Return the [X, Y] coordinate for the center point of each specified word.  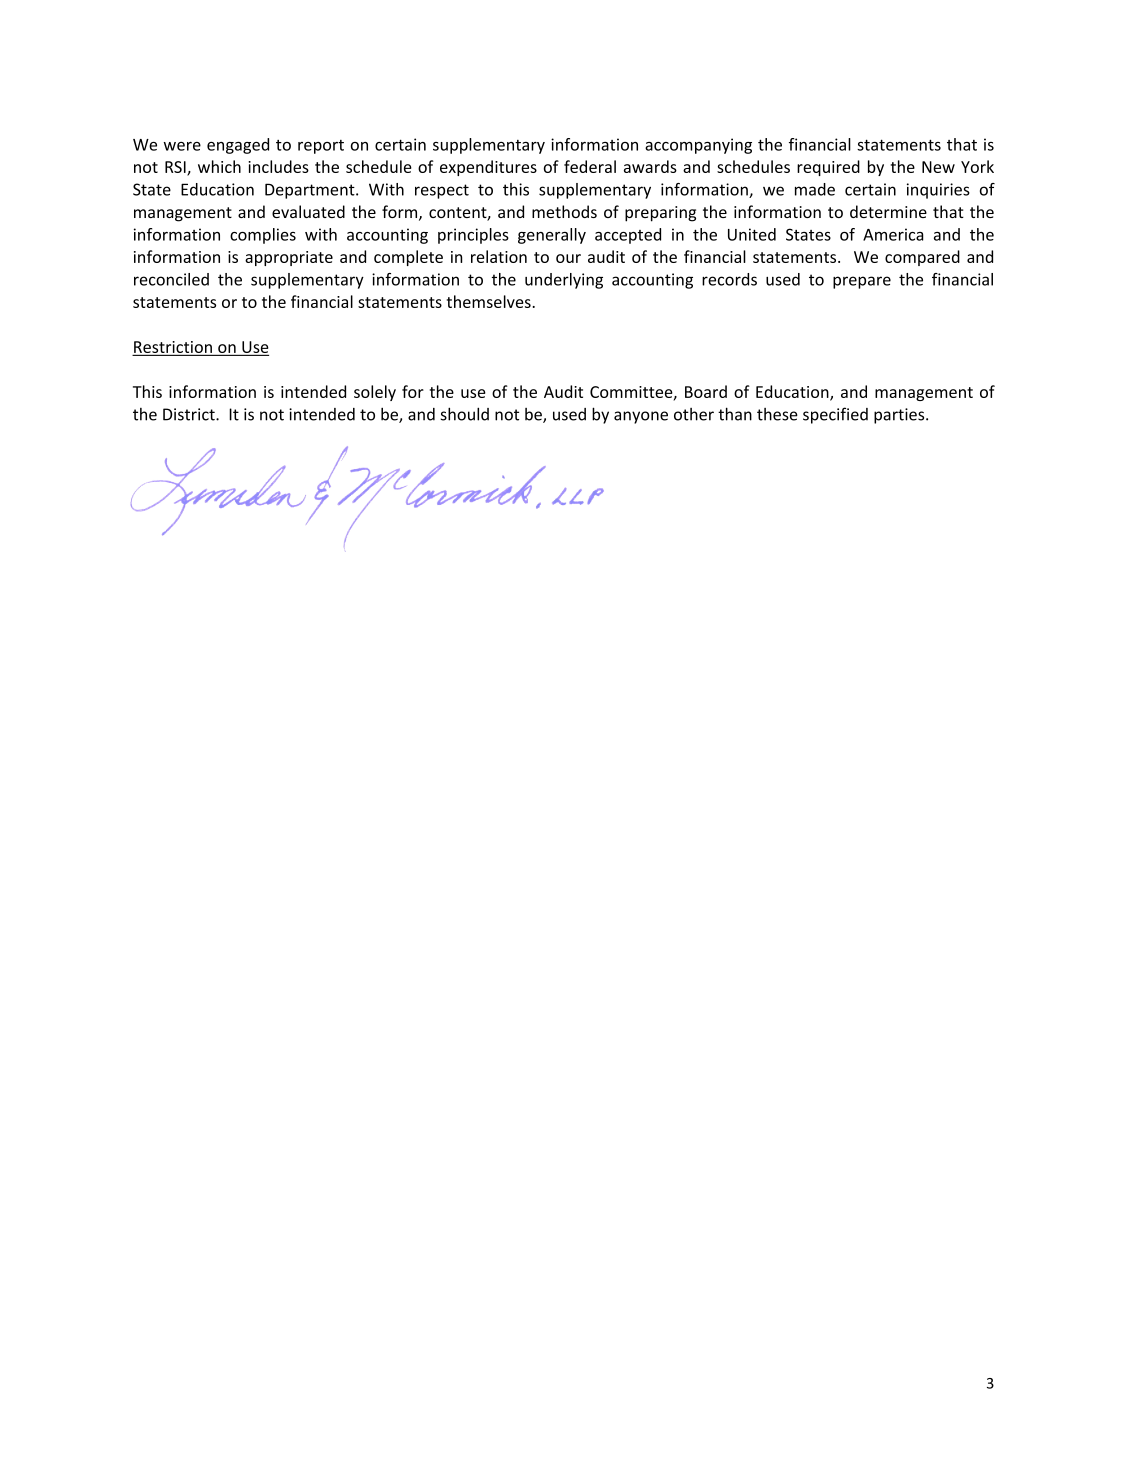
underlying [564, 281]
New [938, 167]
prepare [862, 282]
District [190, 414]
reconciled [171, 279]
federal [590, 166]
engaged [238, 146]
